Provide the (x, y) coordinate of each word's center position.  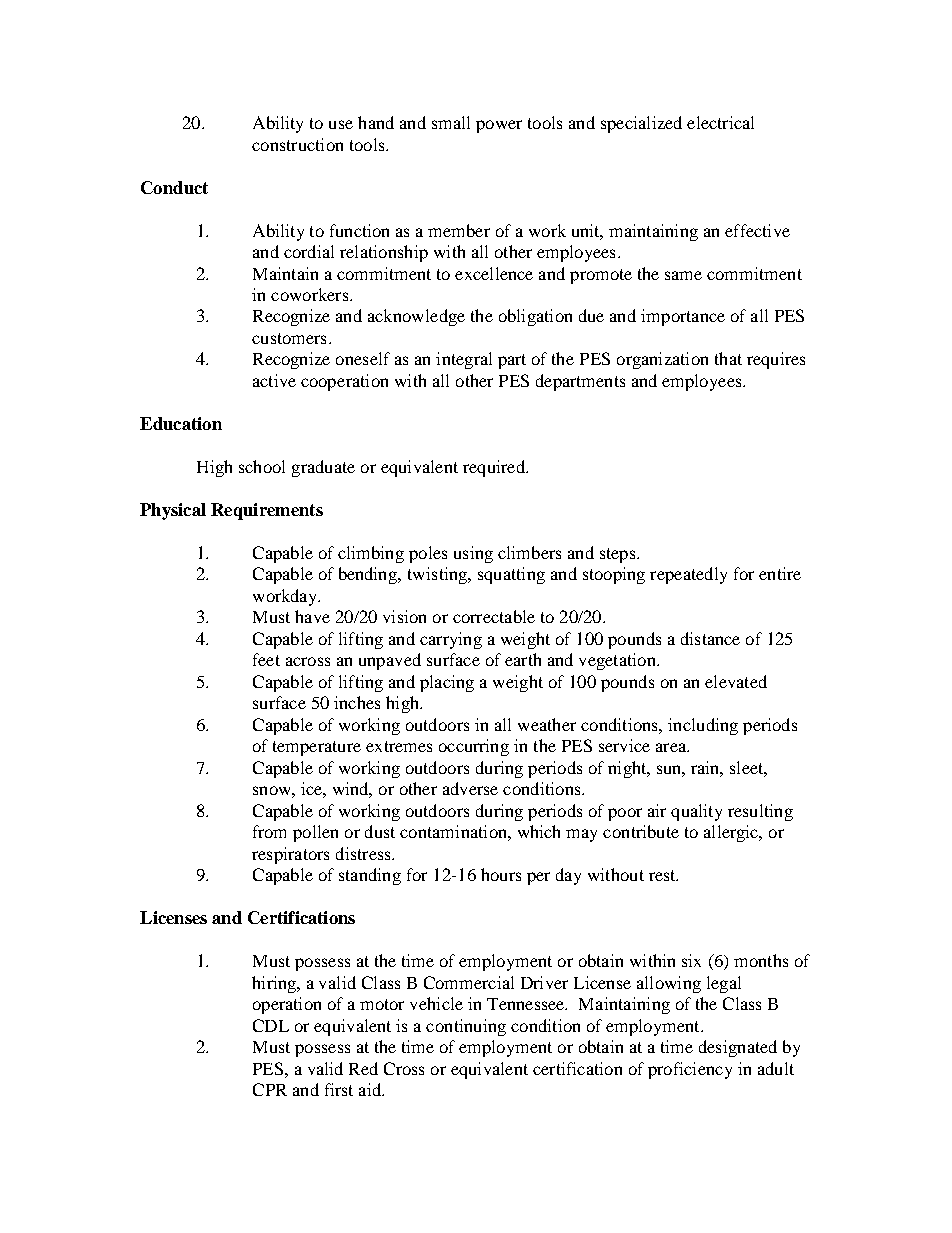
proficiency (690, 1070)
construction (297, 144)
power (499, 126)
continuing (466, 1027)
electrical (720, 122)
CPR (270, 1089)
